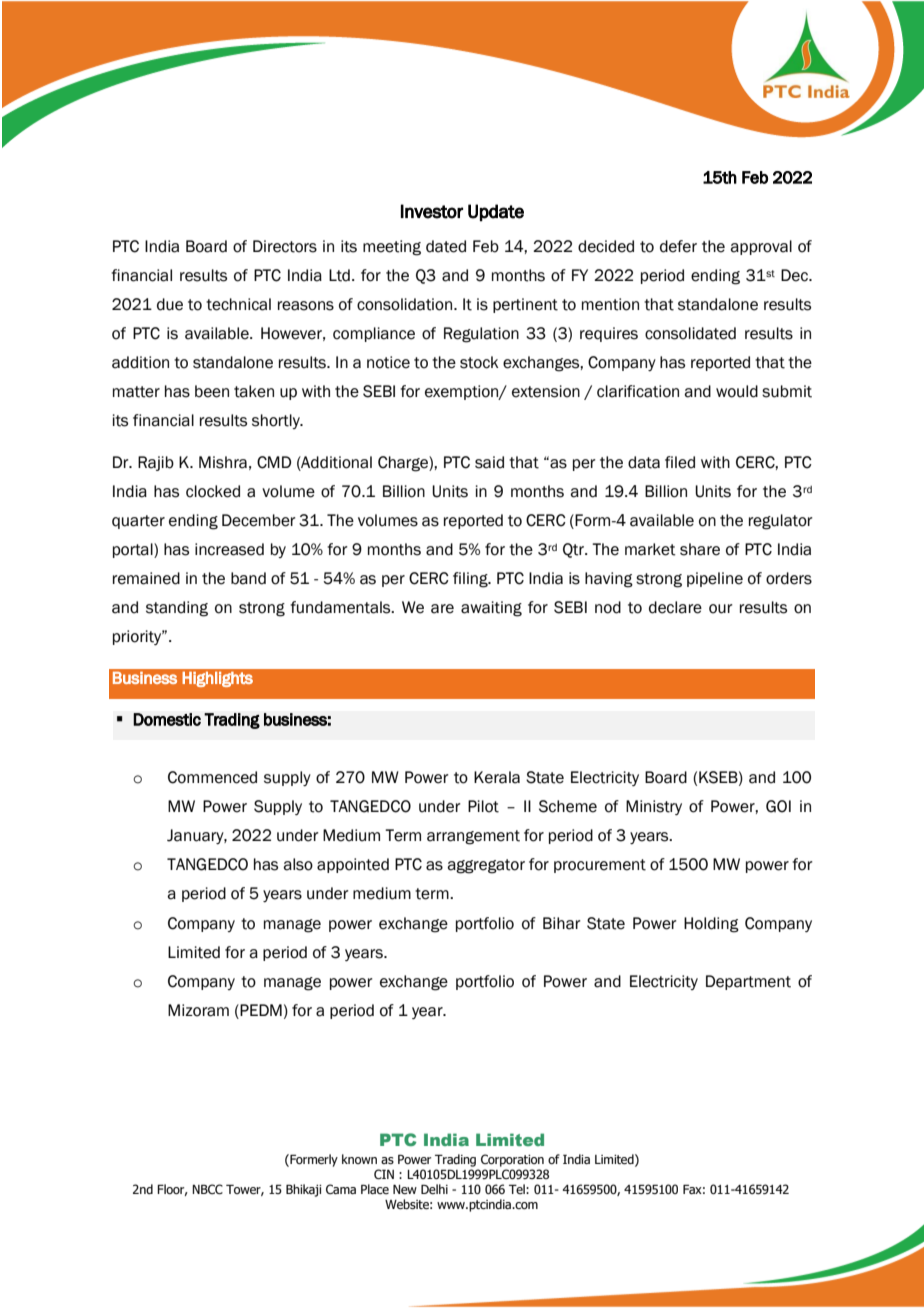 The image size is (924, 1308). What do you see at coordinates (654, 807) in the screenshot?
I see `Ministry` at bounding box center [654, 807].
